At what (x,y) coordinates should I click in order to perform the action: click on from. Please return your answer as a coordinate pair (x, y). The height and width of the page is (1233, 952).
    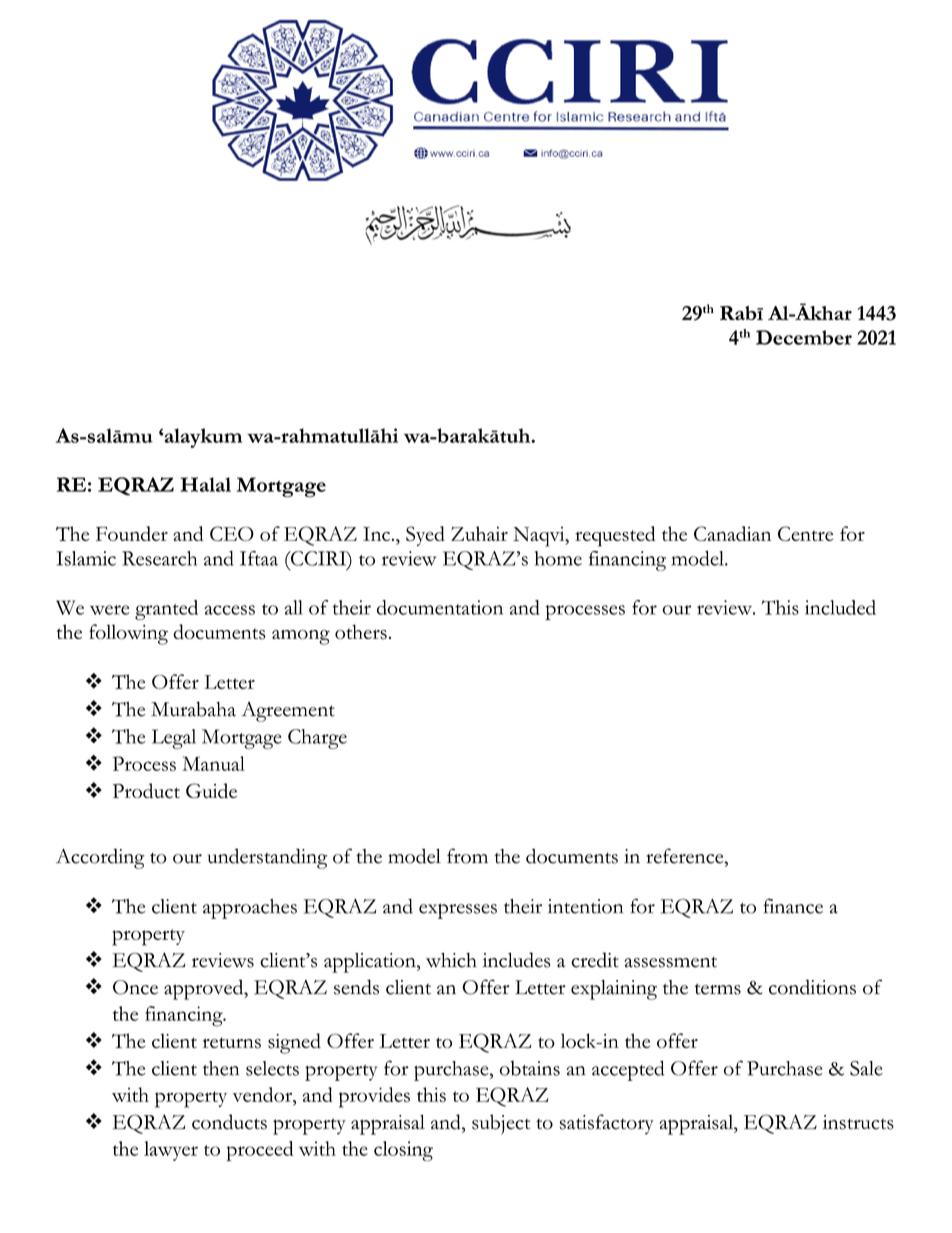
    Looking at the image, I should click on (467, 856).
